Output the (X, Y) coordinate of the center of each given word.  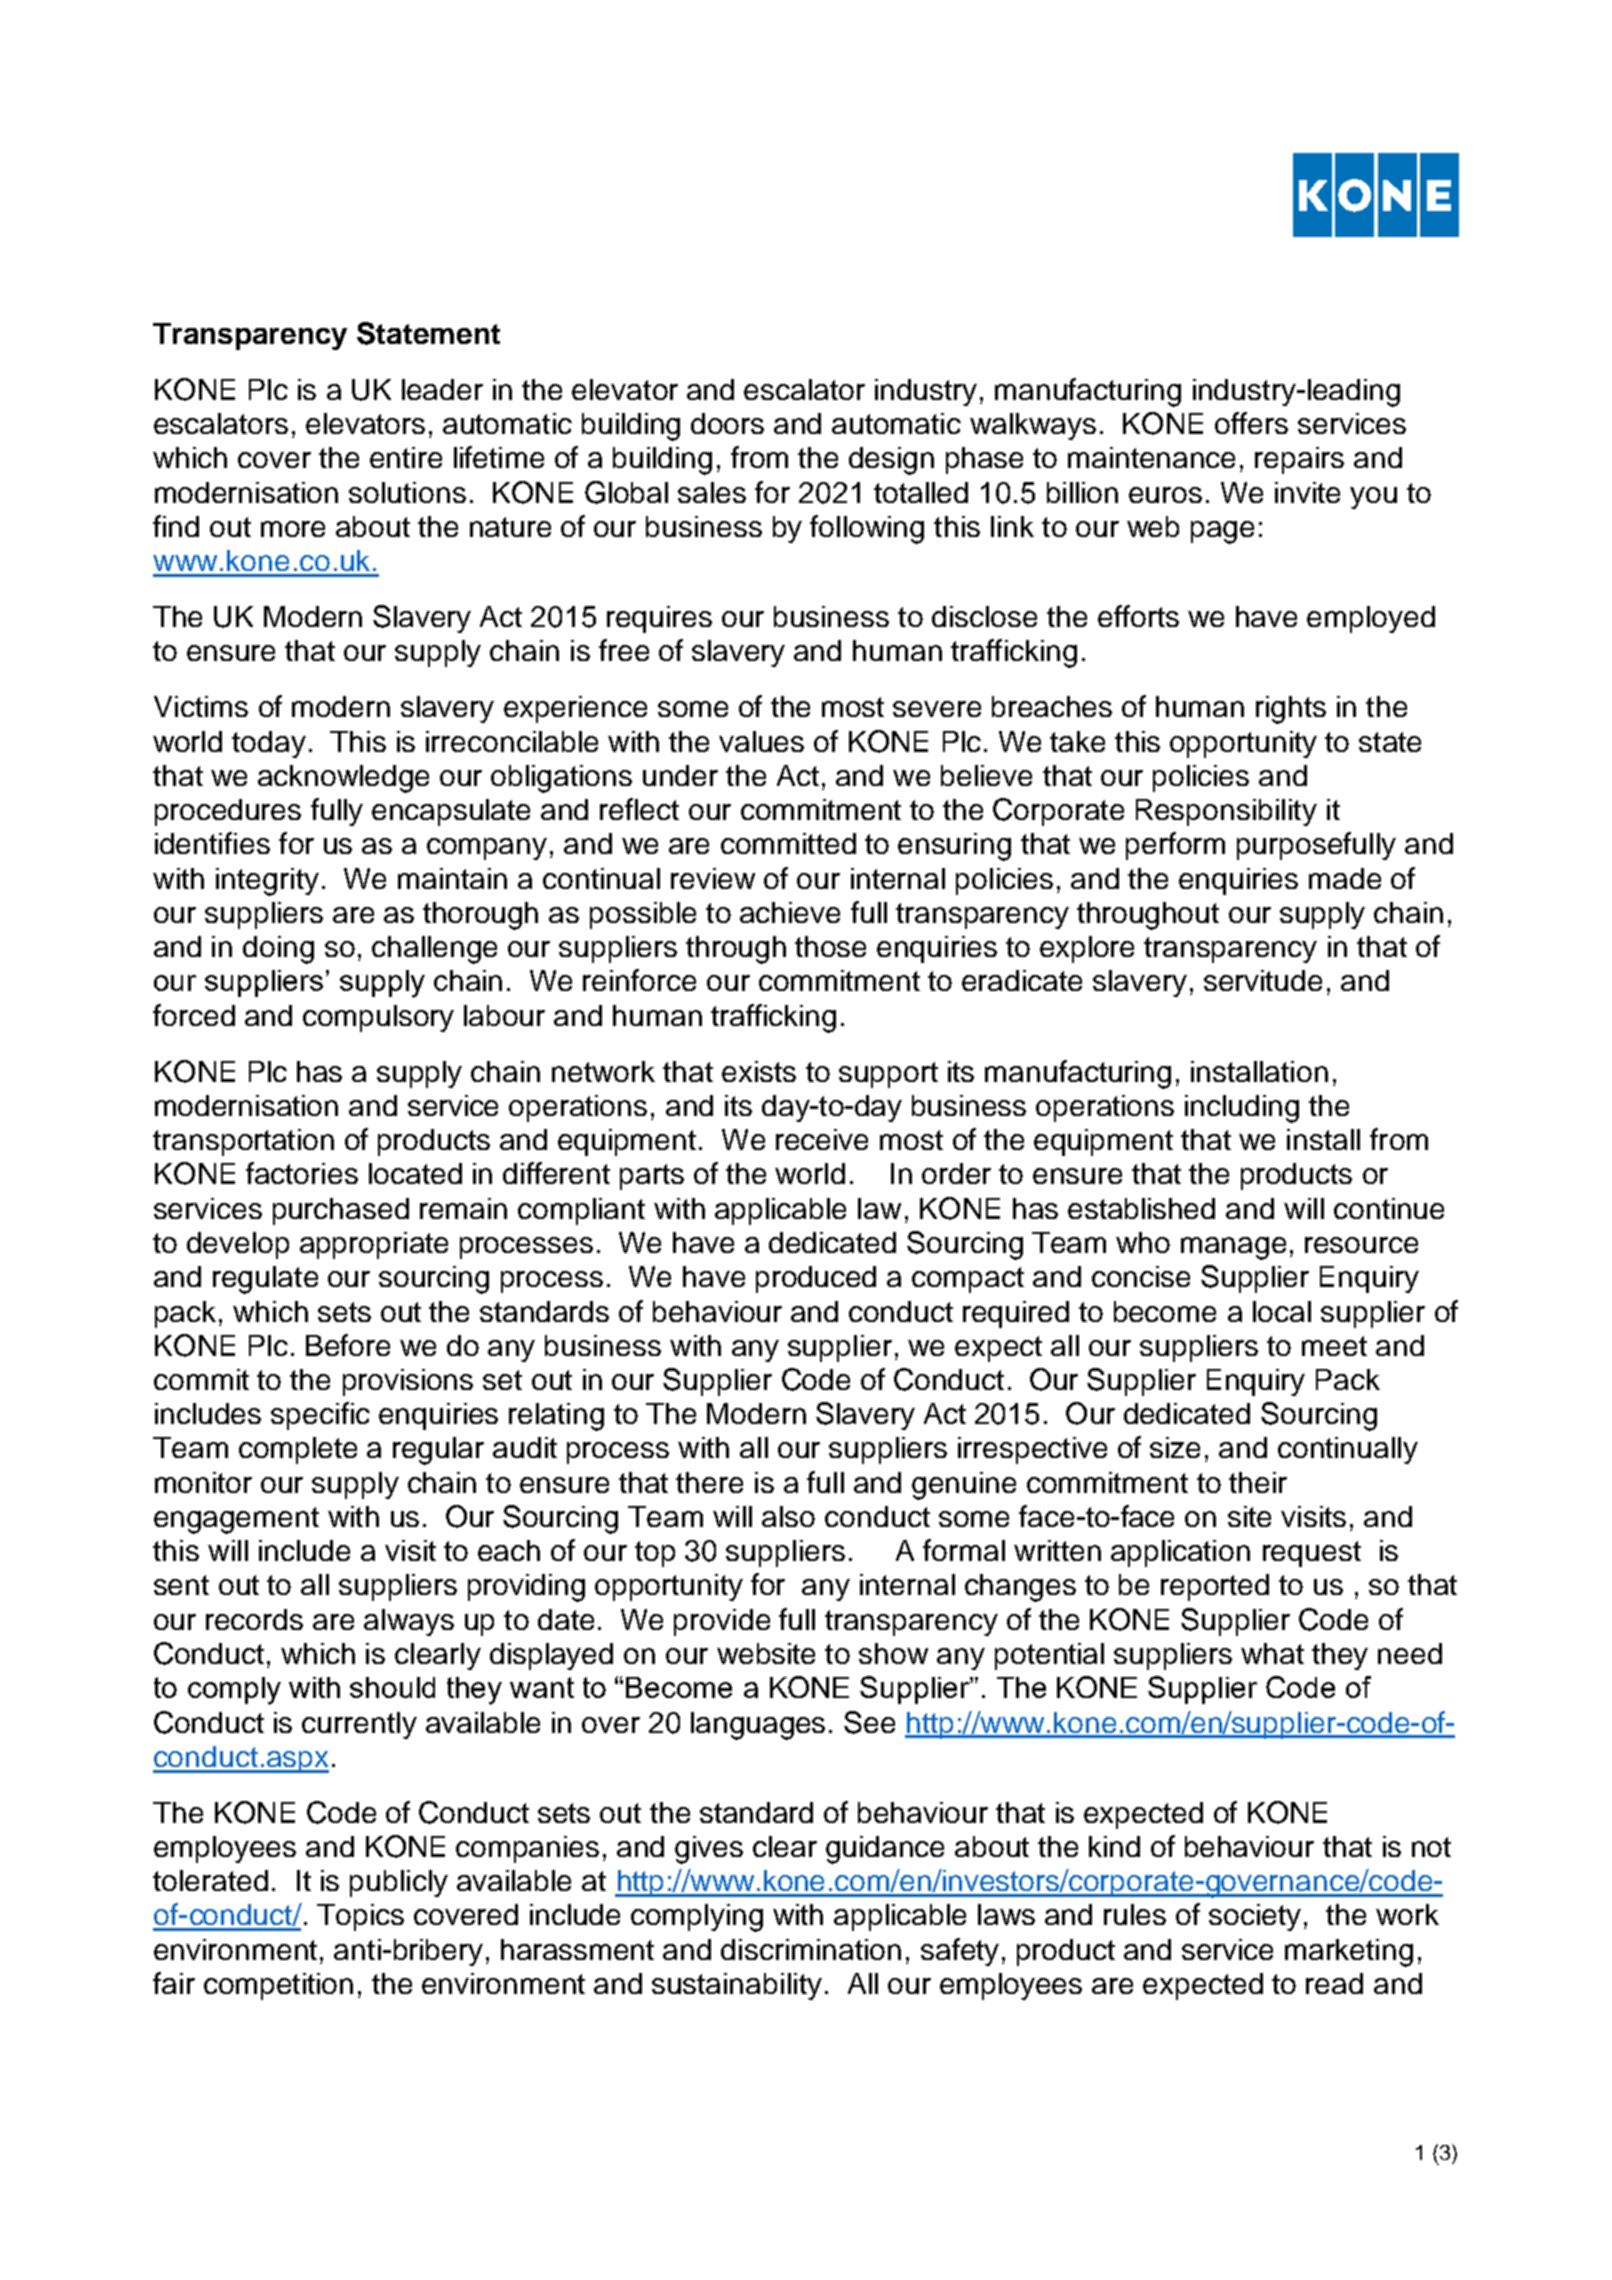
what (1272, 1653)
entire (406, 457)
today (269, 744)
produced (816, 1279)
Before (348, 1345)
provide (722, 1622)
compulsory (378, 1018)
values (761, 741)
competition (278, 1986)
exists (759, 1071)
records (254, 1619)
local (1282, 1311)
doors (727, 423)
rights (1291, 710)
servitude (1263, 980)
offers (1251, 423)
